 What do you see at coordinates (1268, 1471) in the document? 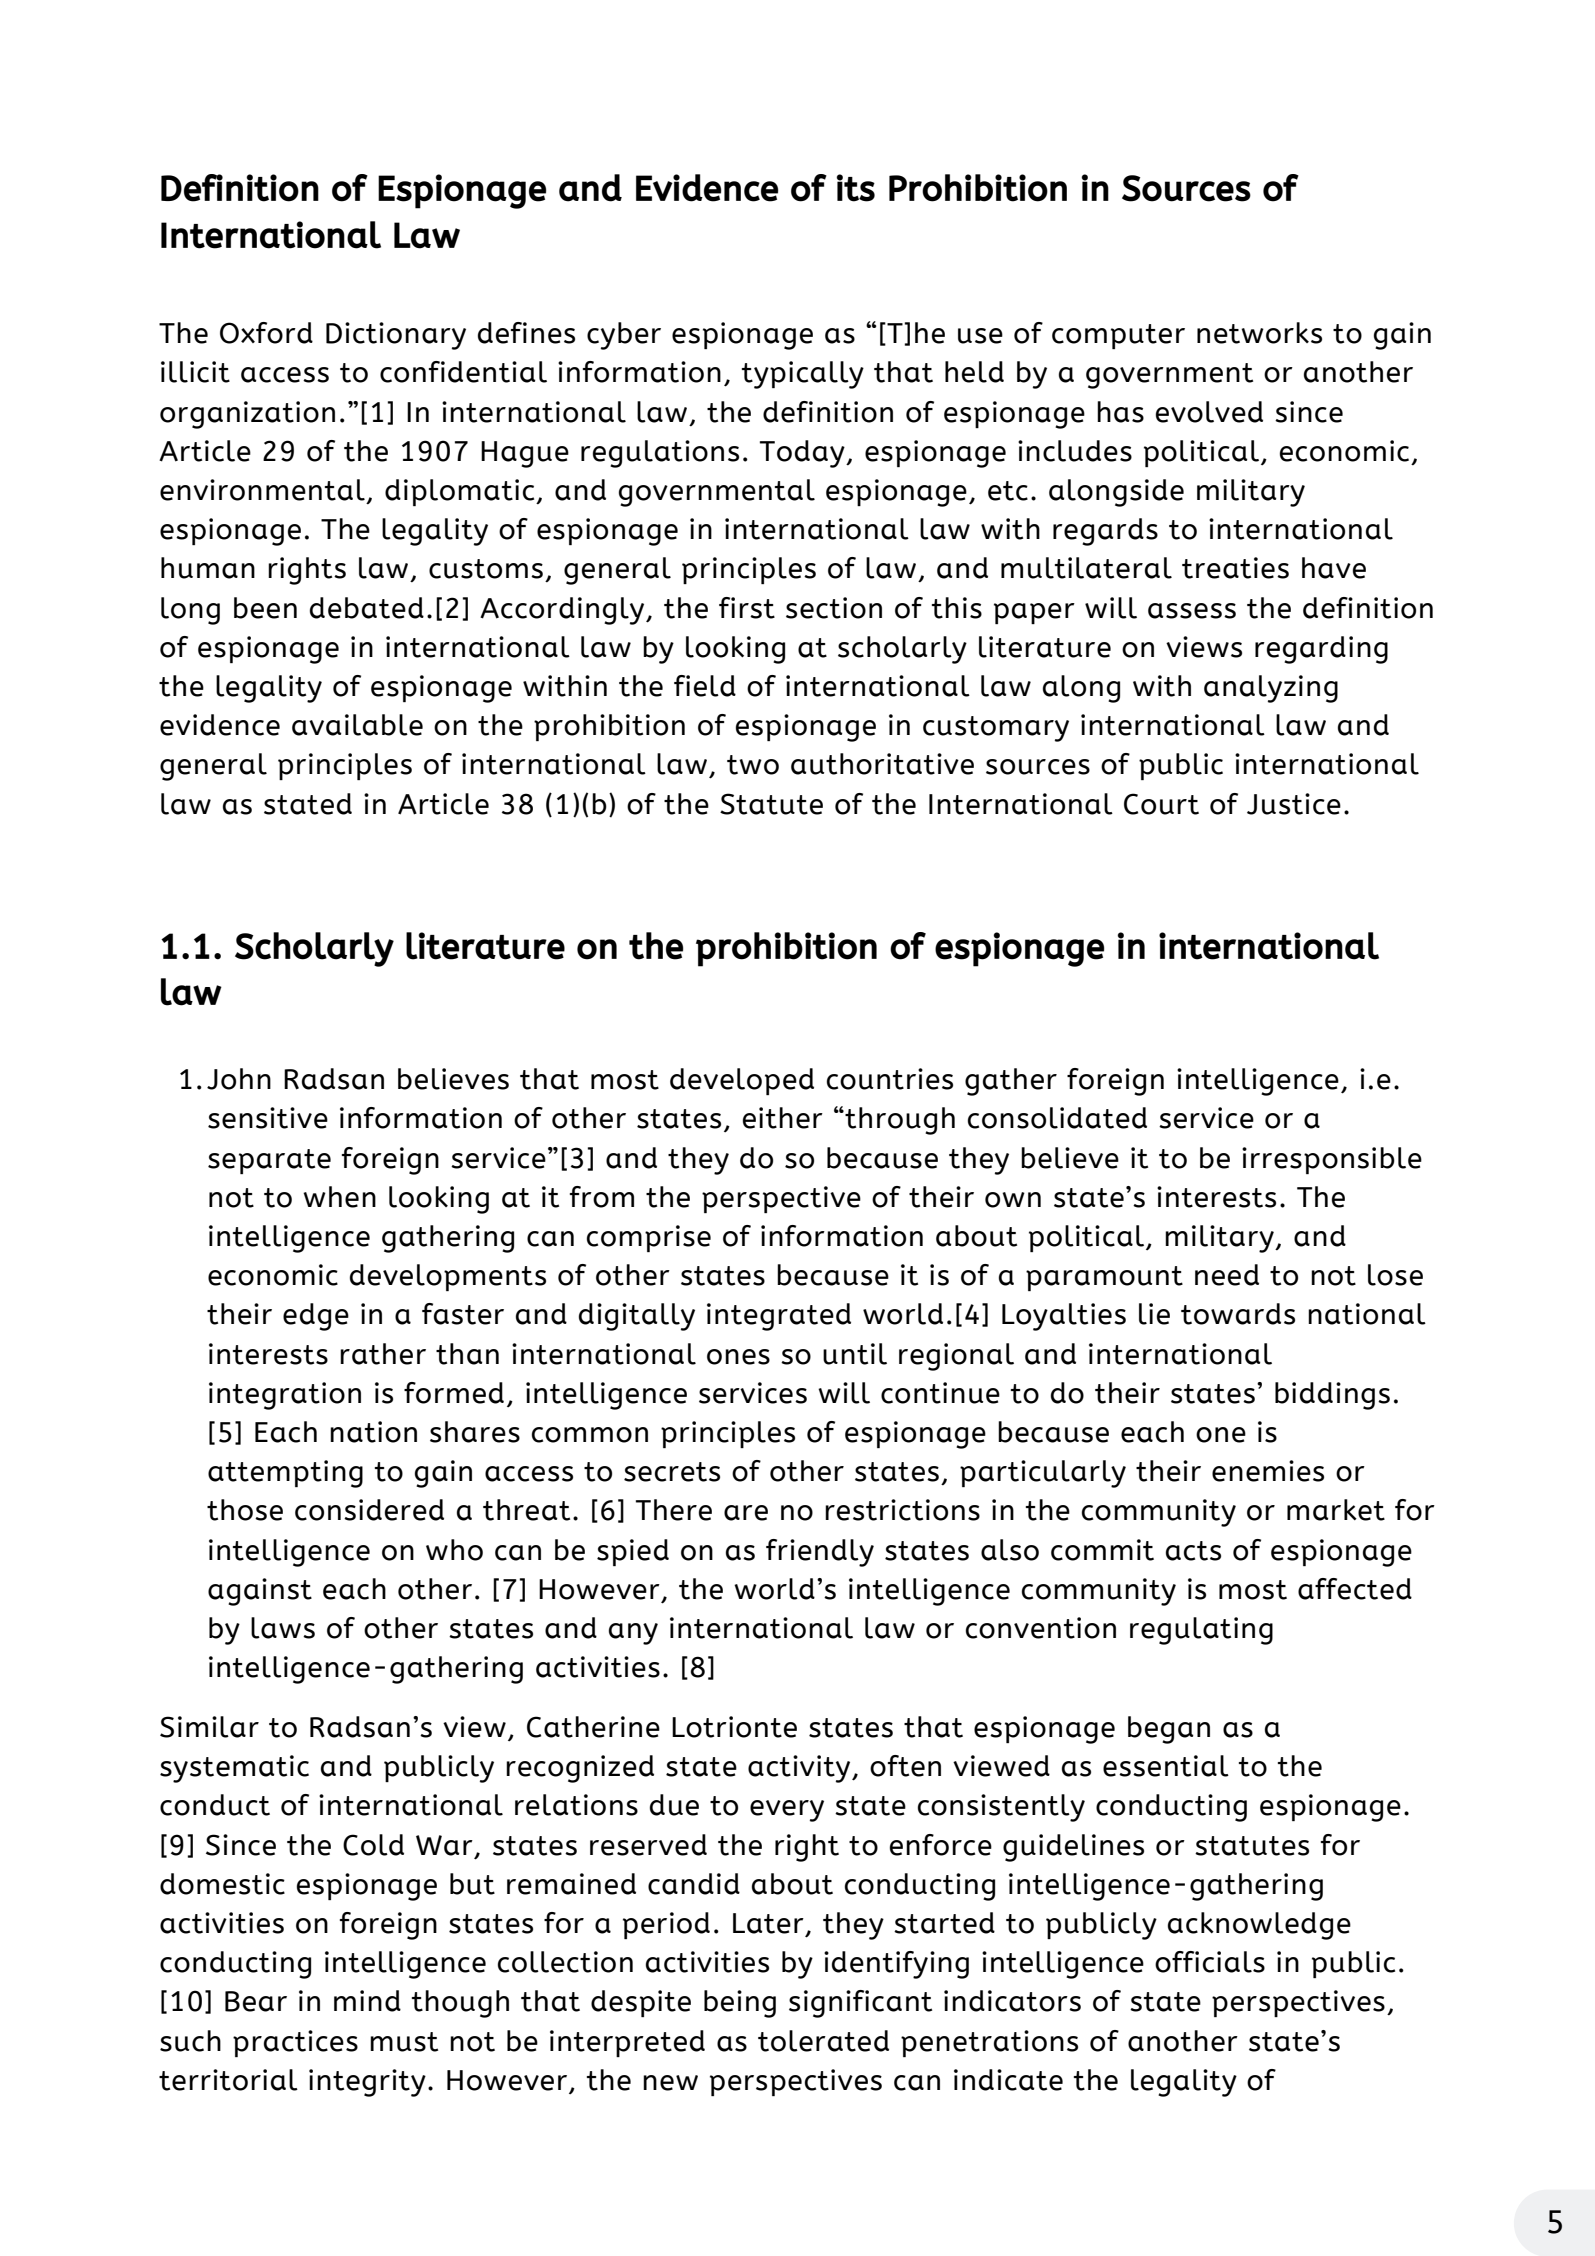
I see `enemies` at bounding box center [1268, 1471].
